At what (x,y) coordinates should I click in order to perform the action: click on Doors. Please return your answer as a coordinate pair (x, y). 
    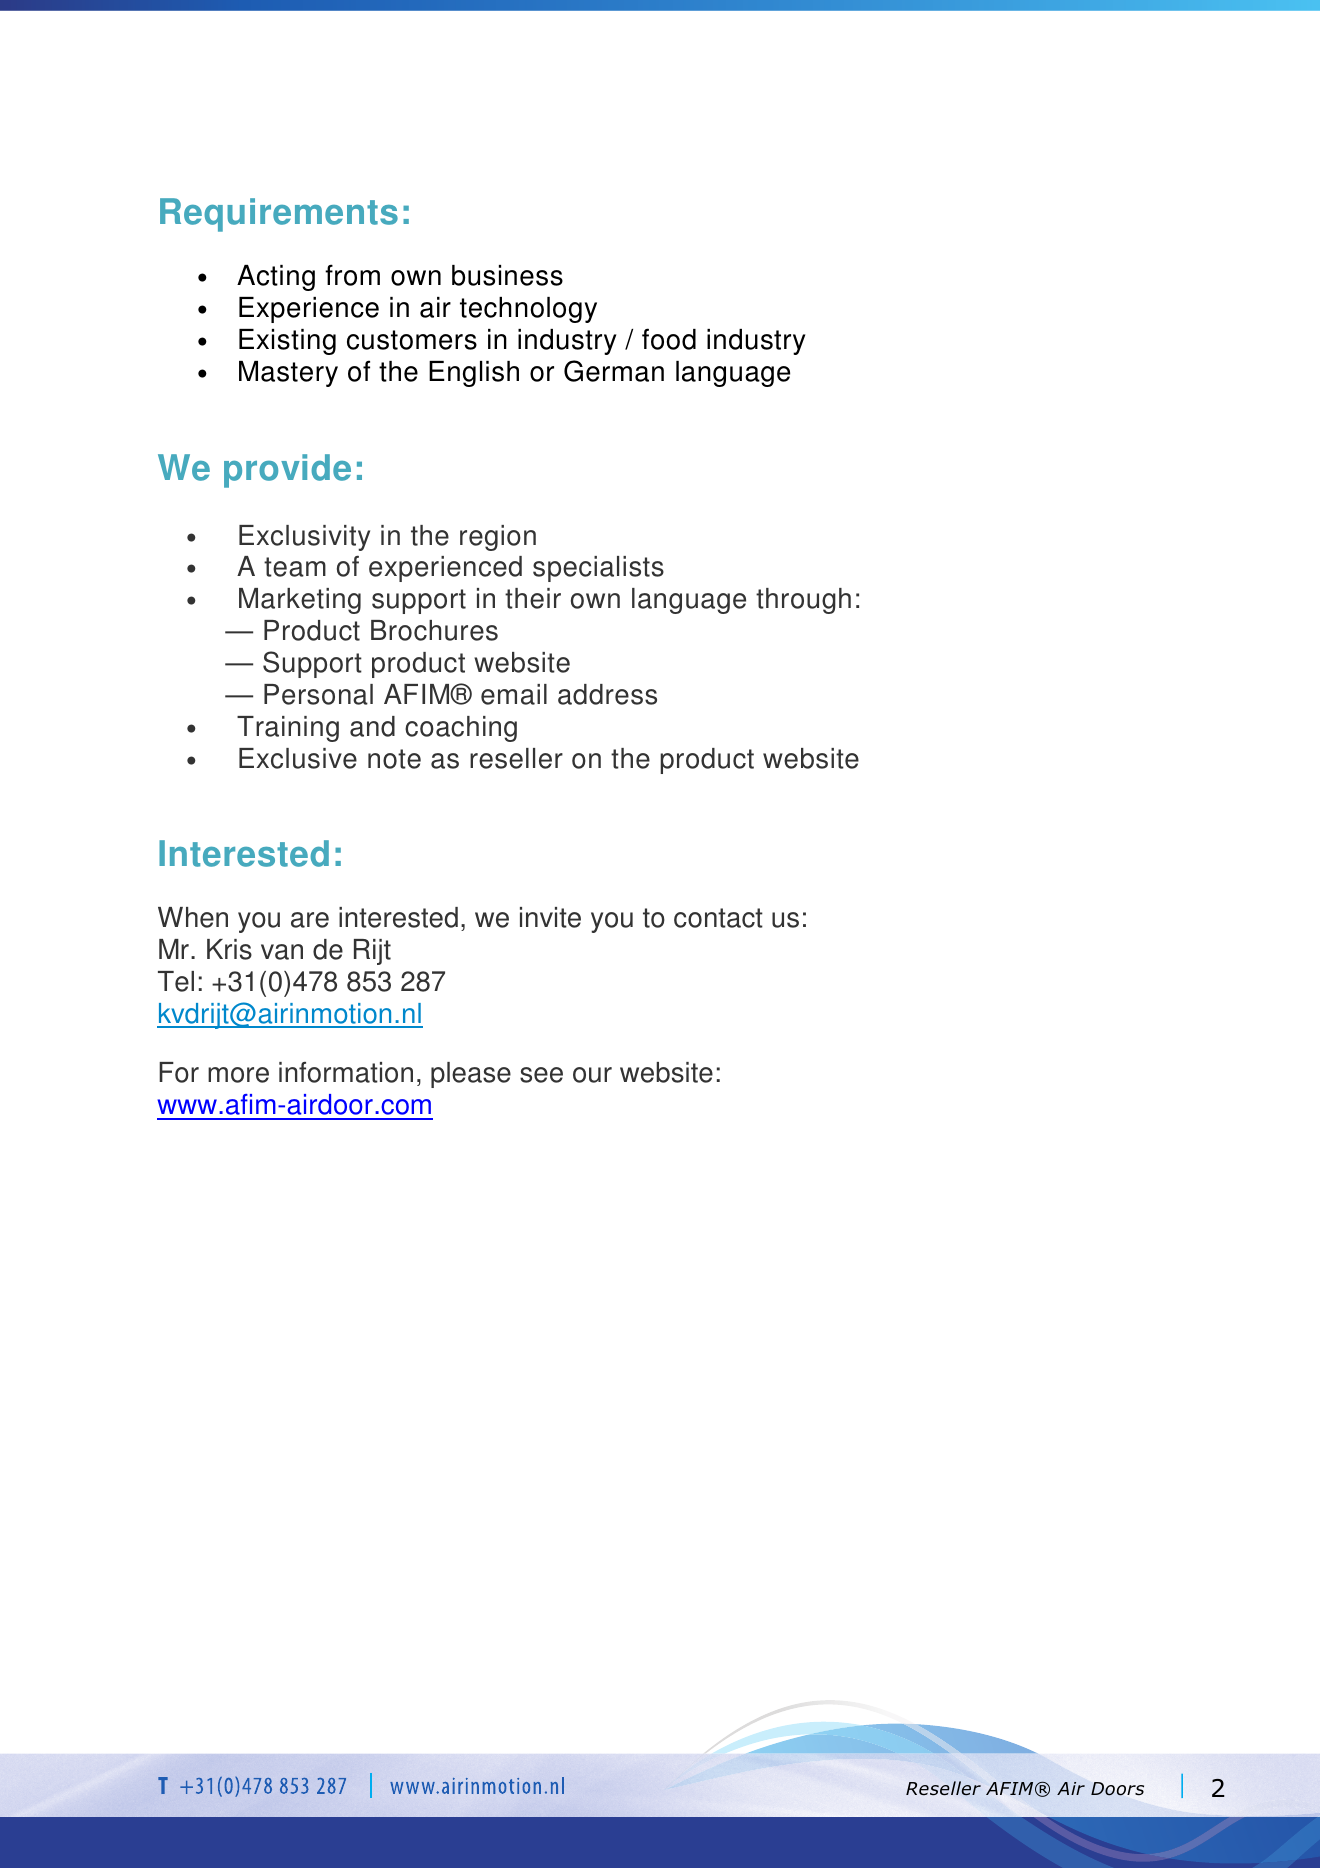
    Looking at the image, I should click on (1117, 1789).
